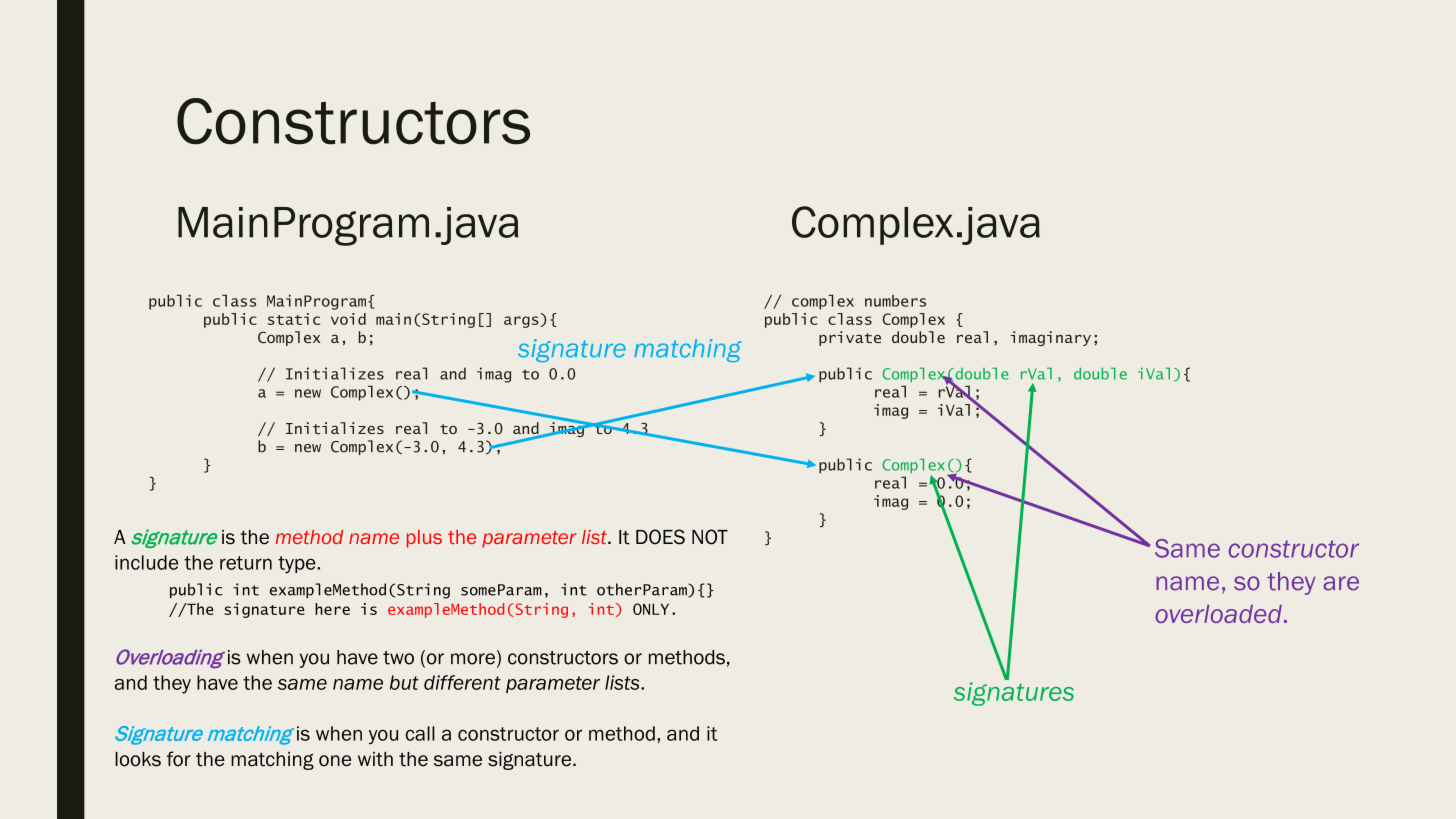  Describe the element at coordinates (850, 338) in the screenshot. I see `private` at that location.
